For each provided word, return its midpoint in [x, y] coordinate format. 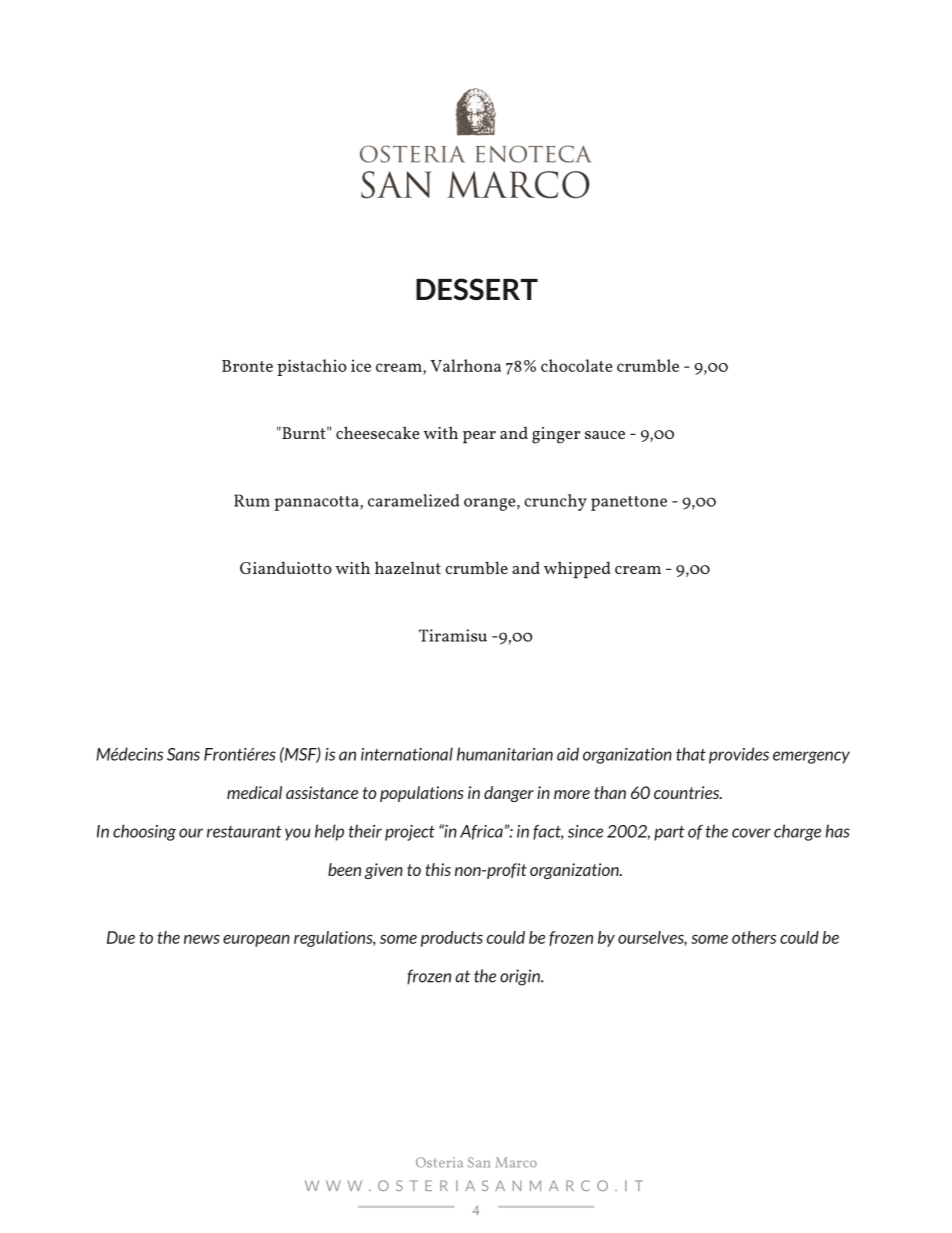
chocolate [576, 365]
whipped [577, 570]
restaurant [244, 832]
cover [751, 833]
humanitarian [505, 754]
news [202, 939]
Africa [482, 832]
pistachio [312, 367]
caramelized [414, 500]
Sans [183, 754]
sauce [605, 435]
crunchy [555, 502]
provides [739, 755]
